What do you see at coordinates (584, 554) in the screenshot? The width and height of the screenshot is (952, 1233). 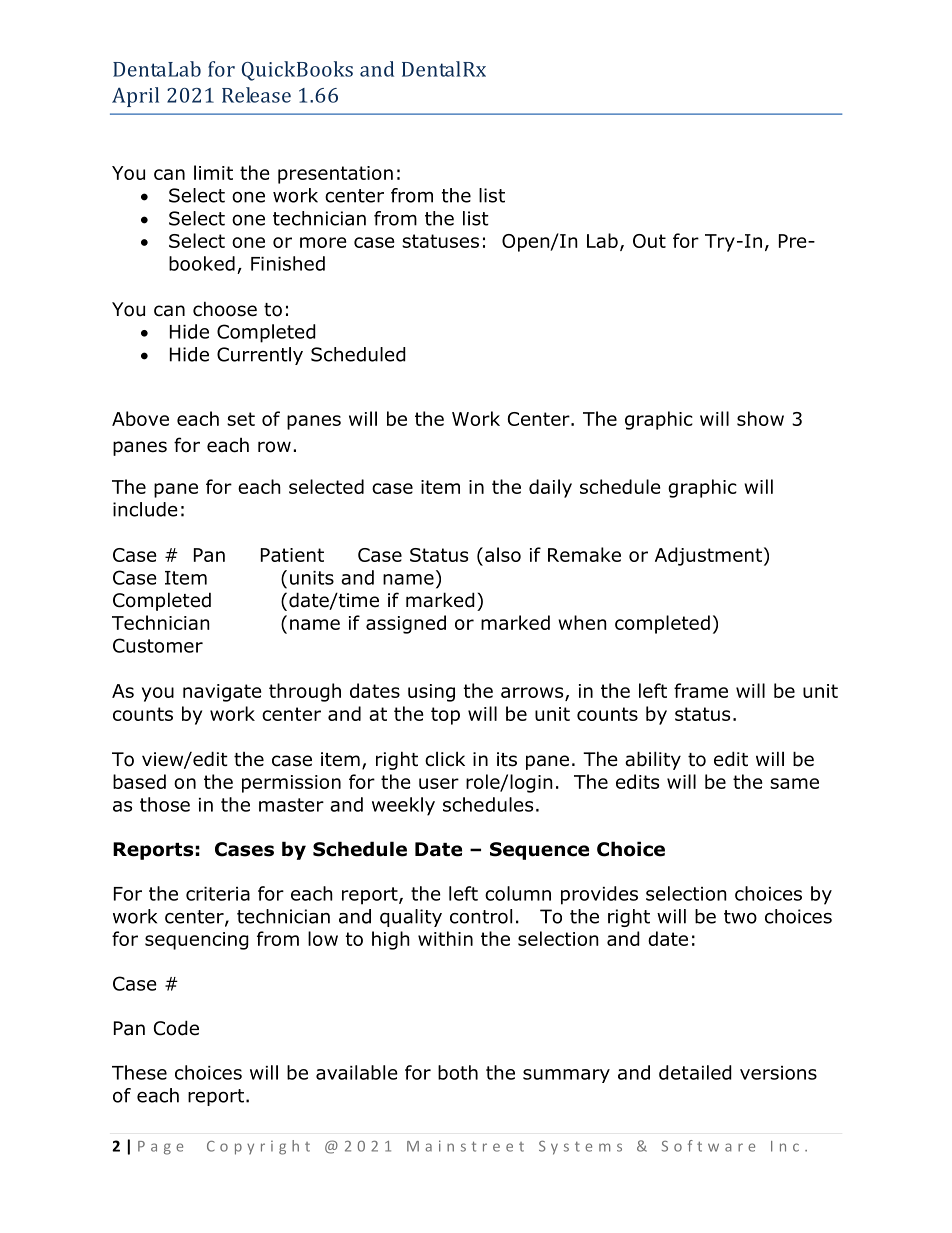 I see `Remake` at bounding box center [584, 554].
